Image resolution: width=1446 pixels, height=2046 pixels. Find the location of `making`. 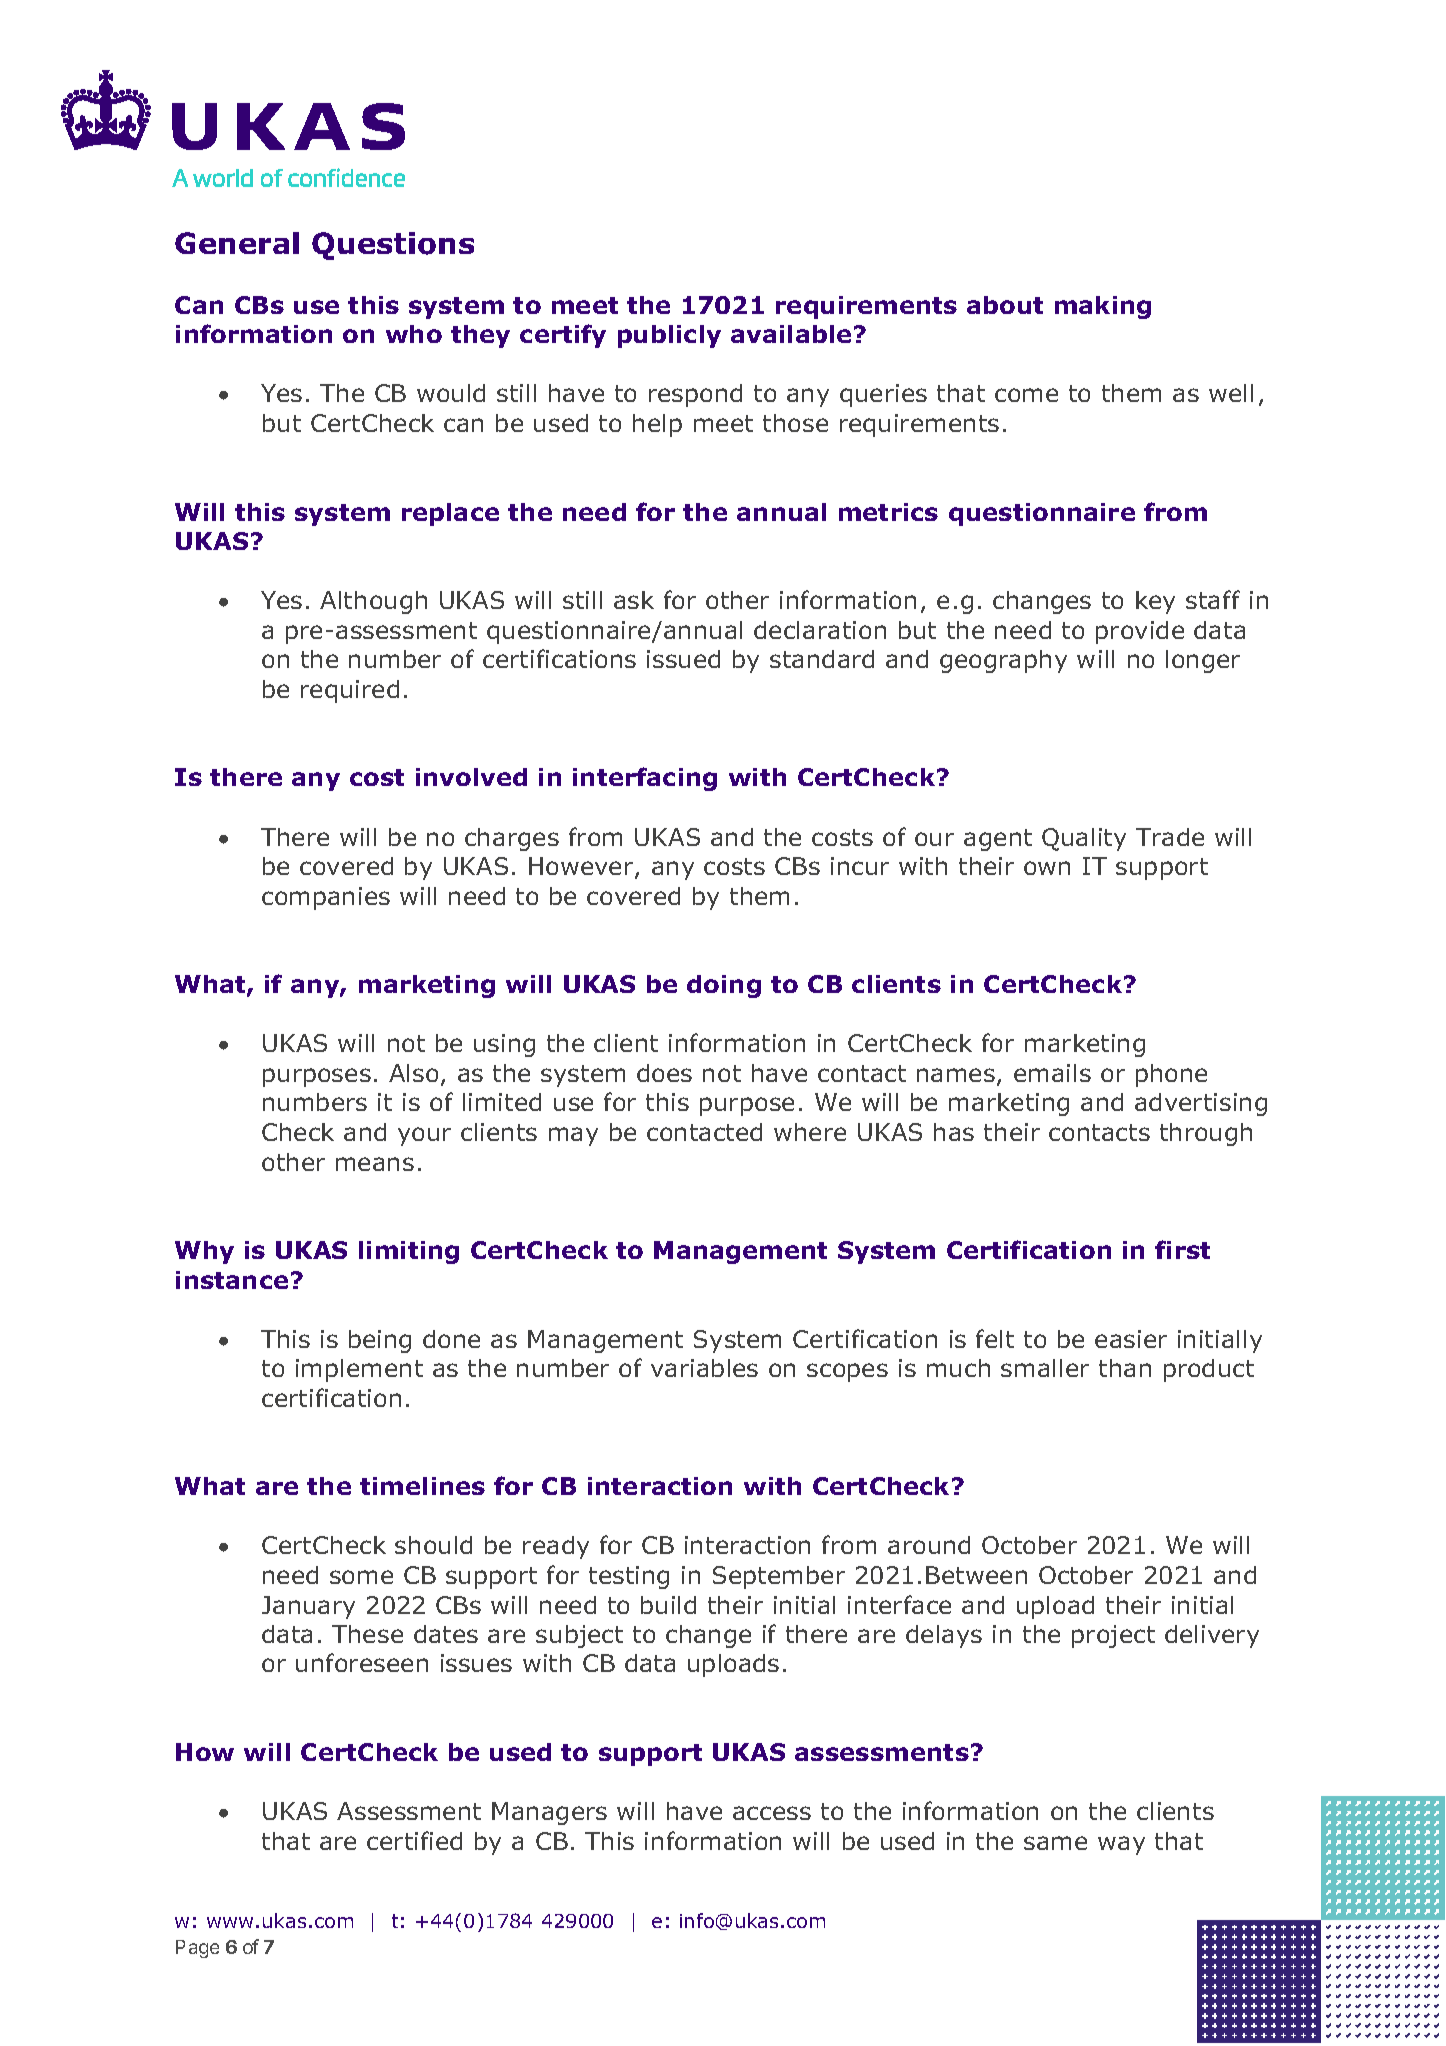

making is located at coordinates (1103, 307).
